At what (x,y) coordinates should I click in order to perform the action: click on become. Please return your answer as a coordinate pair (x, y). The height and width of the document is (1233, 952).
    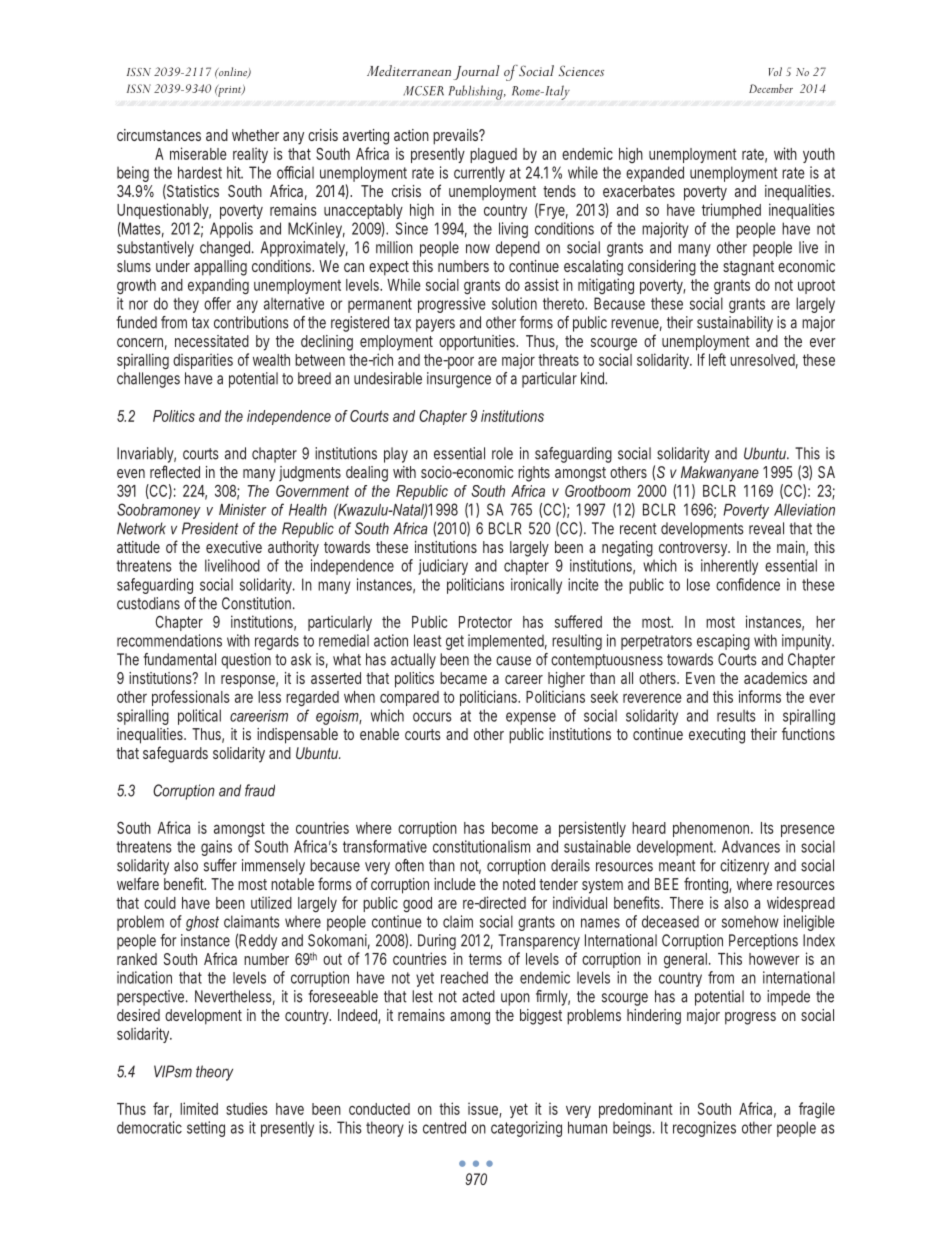
    Looking at the image, I should click on (515, 828).
